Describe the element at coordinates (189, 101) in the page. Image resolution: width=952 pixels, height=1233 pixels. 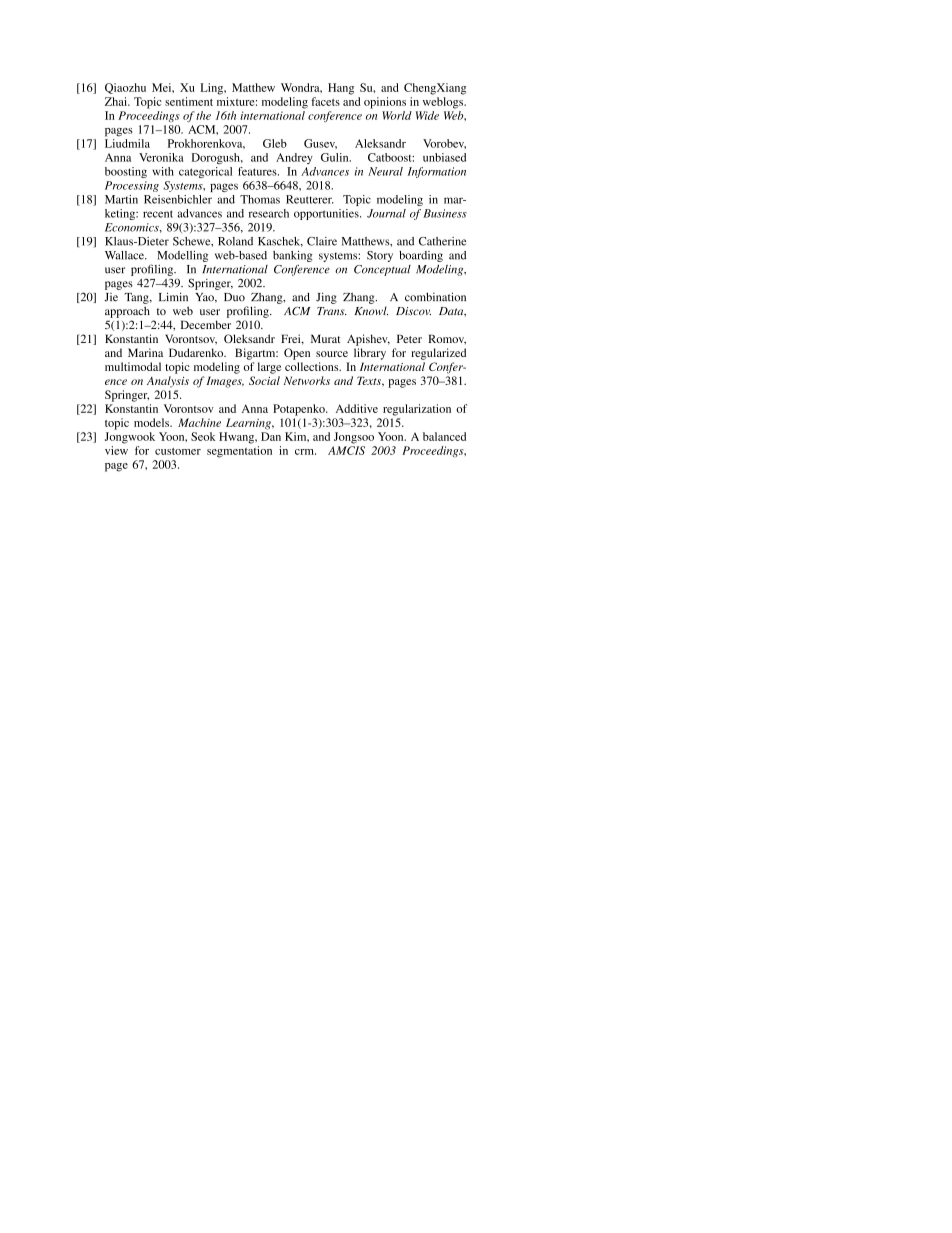
I see `sentiment` at that location.
